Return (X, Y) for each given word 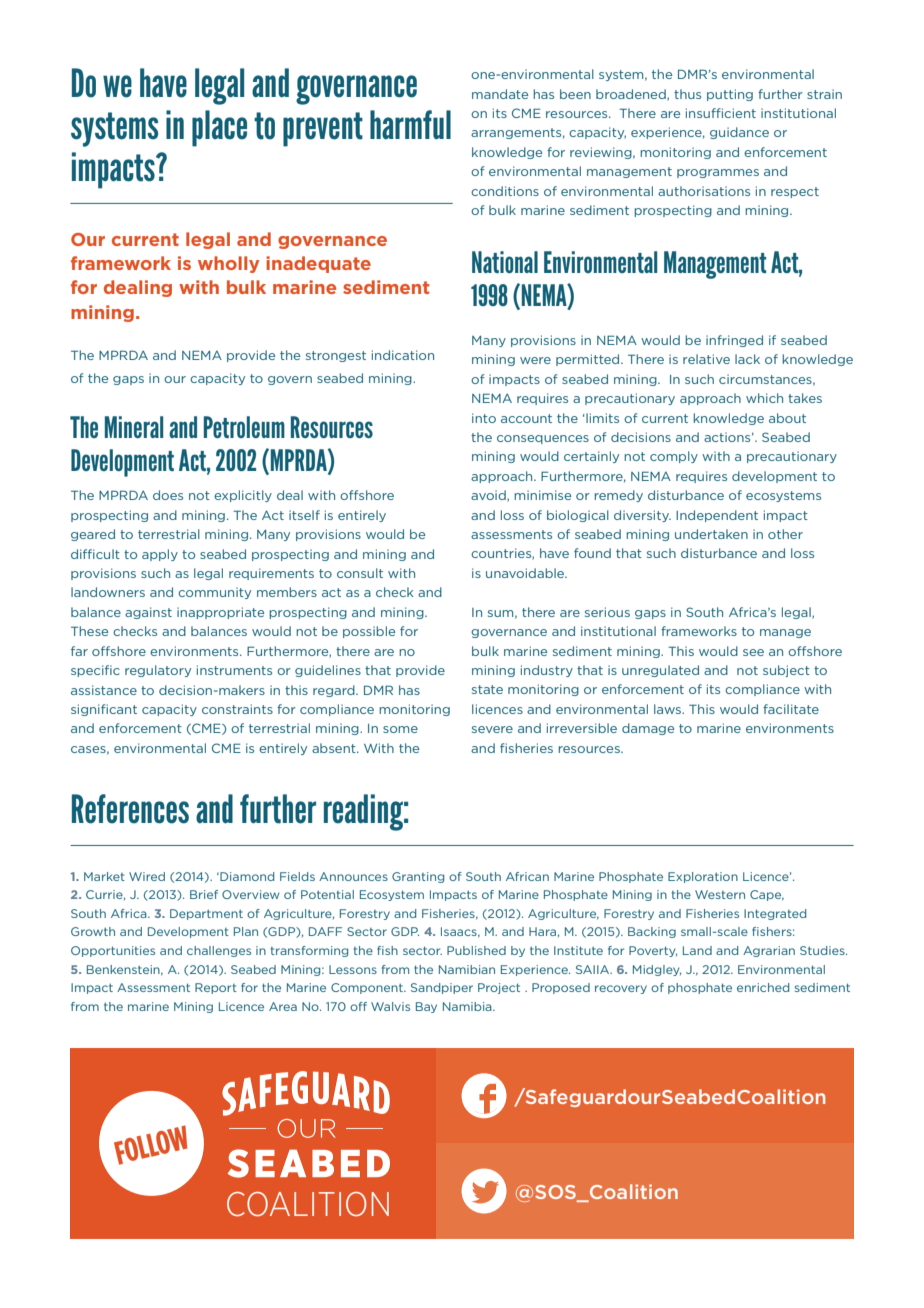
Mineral (134, 427)
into (484, 418)
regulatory (158, 671)
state (487, 689)
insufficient (721, 113)
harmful (410, 125)
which (764, 398)
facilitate (791, 709)
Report (216, 988)
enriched (763, 987)
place (219, 128)
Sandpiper (442, 988)
